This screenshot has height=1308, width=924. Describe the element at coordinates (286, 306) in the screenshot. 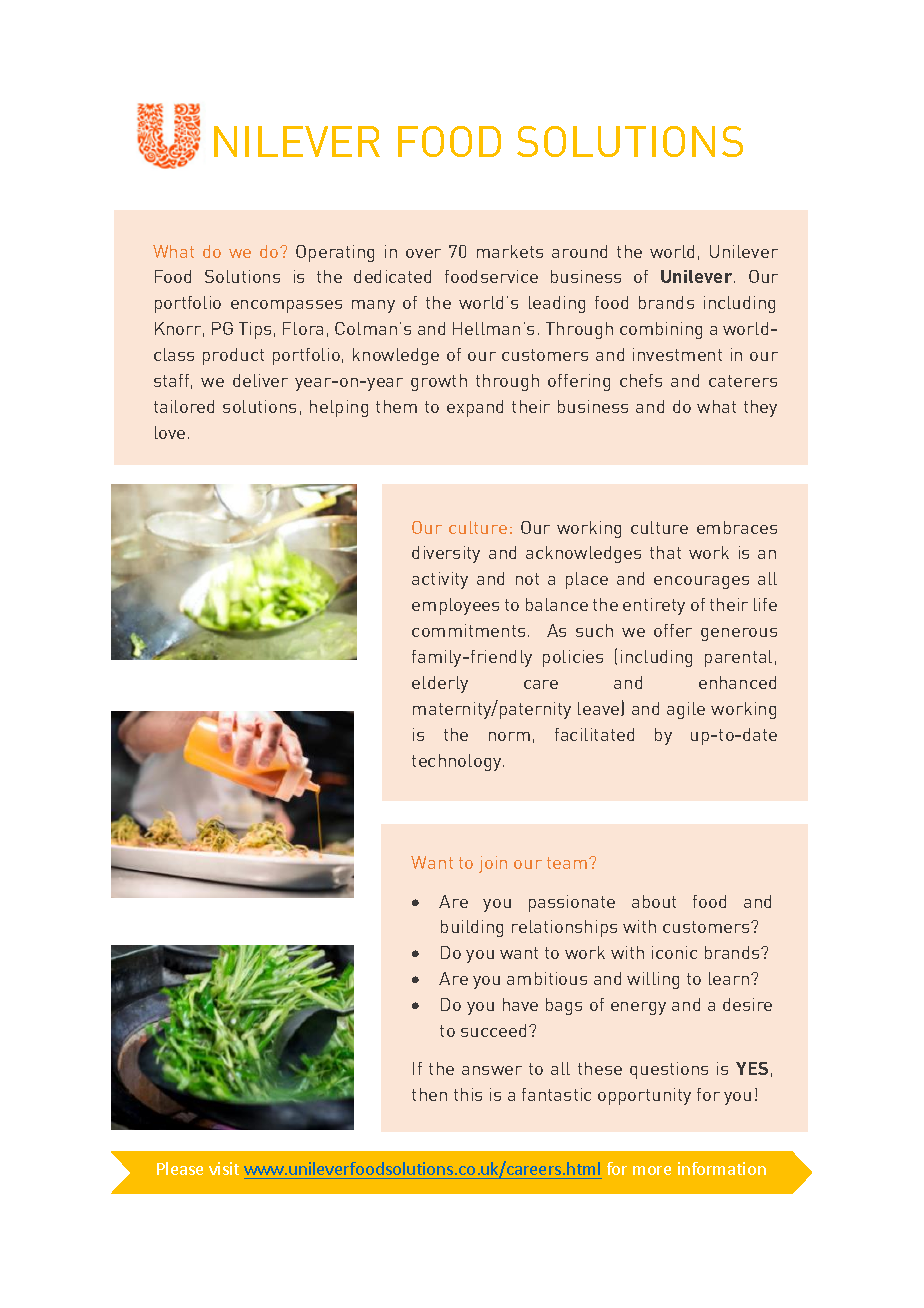

I see `encompasses` at that location.
